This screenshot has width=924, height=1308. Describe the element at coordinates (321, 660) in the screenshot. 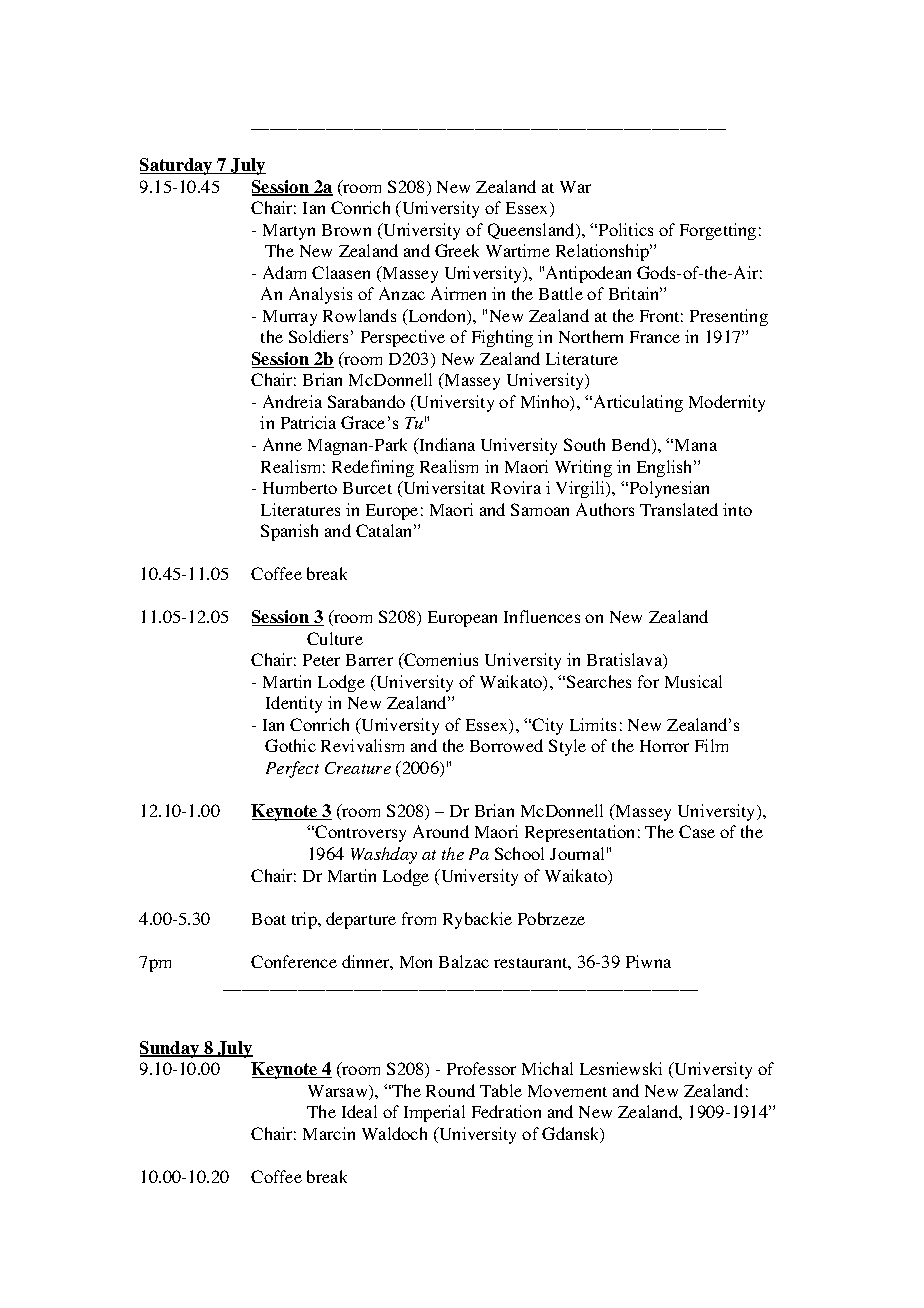

I see `Peter` at that location.
